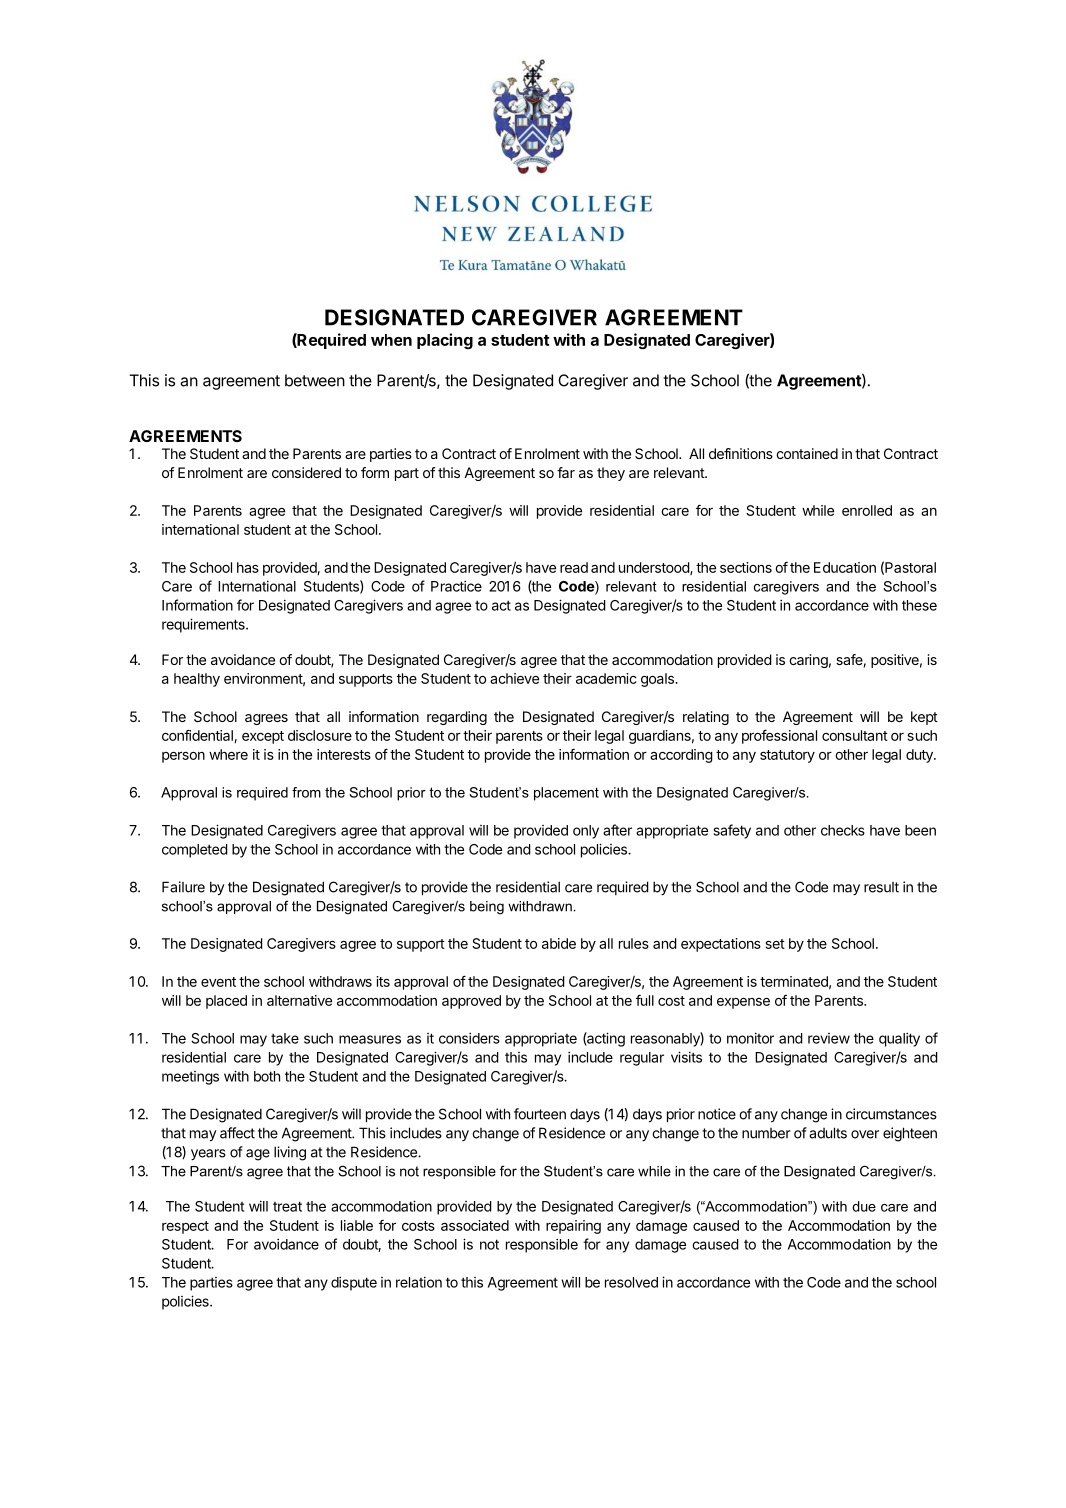 The image size is (1066, 1508). Describe the element at coordinates (775, 944) in the screenshot. I see `set` at that location.
